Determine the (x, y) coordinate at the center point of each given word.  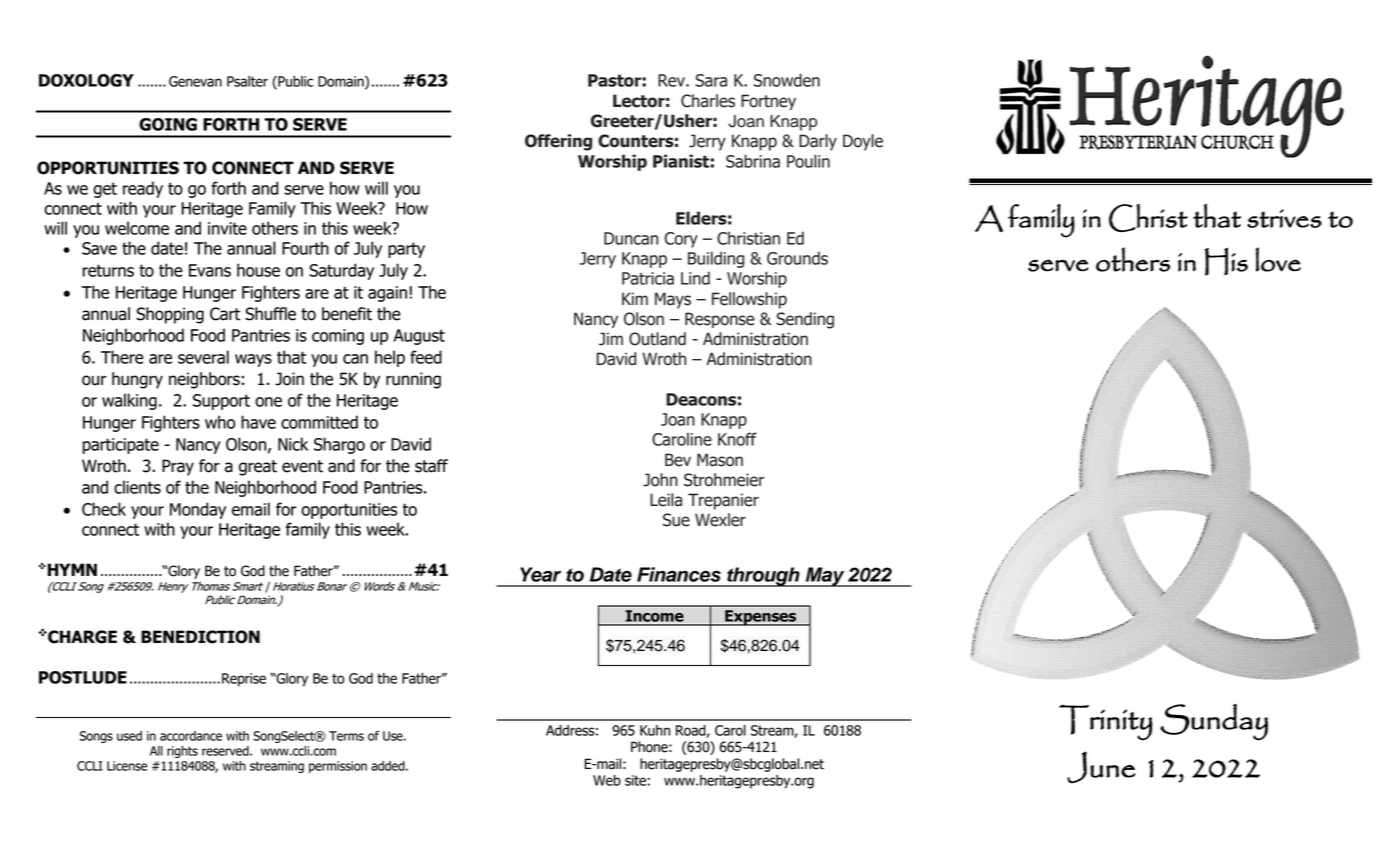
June (1101, 767)
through (763, 577)
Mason (720, 460)
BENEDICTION (200, 637)
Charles (708, 101)
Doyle (863, 142)
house (258, 270)
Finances (679, 574)
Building (716, 259)
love (1278, 259)
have (258, 422)
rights (182, 752)
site (635, 780)
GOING (168, 124)
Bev (678, 460)
